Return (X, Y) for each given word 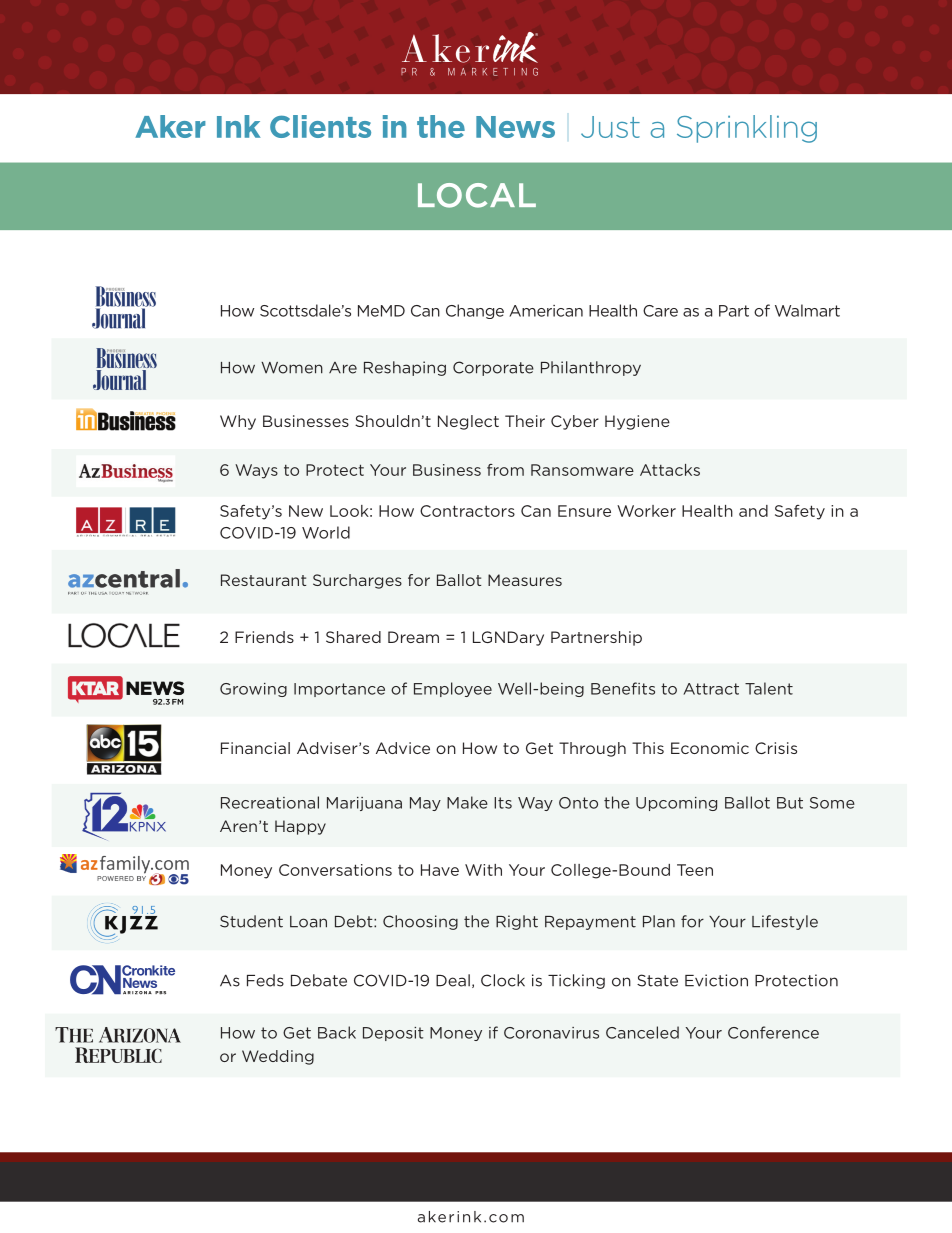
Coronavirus (551, 1033)
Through (592, 749)
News (515, 127)
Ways (256, 471)
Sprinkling (747, 129)
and (753, 511)
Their (525, 421)
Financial (255, 748)
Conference (773, 1032)
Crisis (776, 748)
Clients (320, 126)
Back (337, 1032)
